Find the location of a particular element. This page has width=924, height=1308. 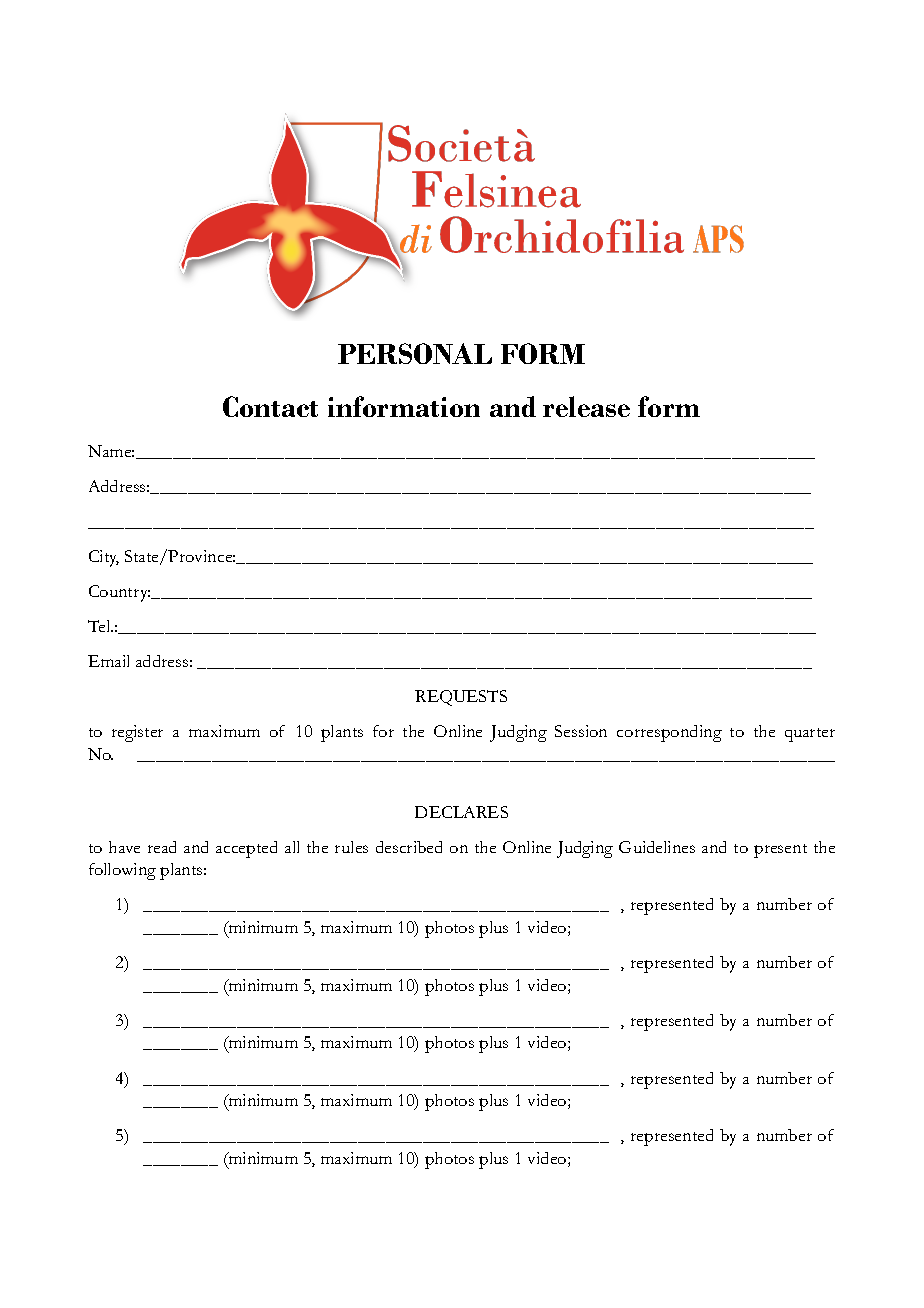

described is located at coordinates (409, 847).
